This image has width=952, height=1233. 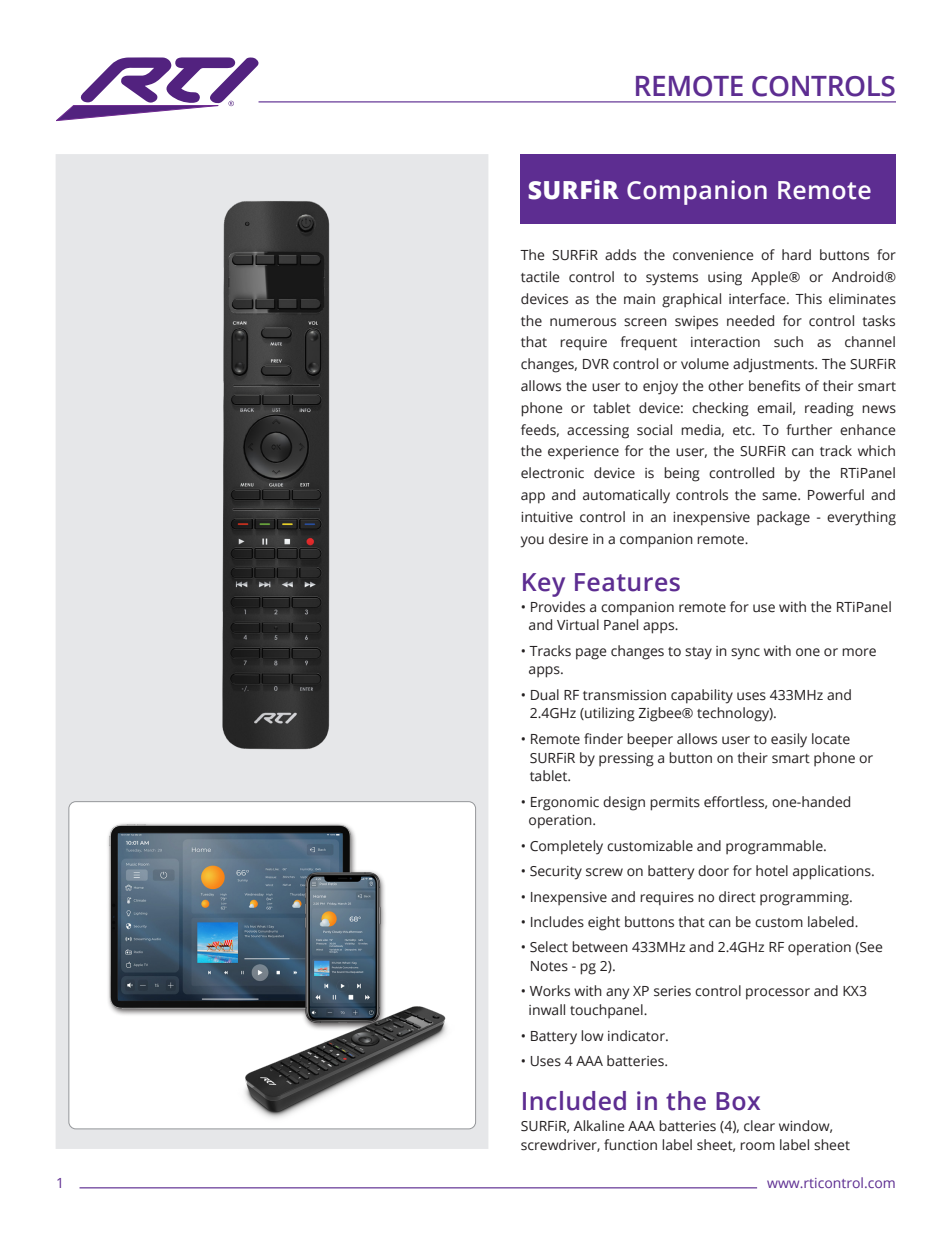 What do you see at coordinates (545, 695) in the image?
I see `Dual` at bounding box center [545, 695].
